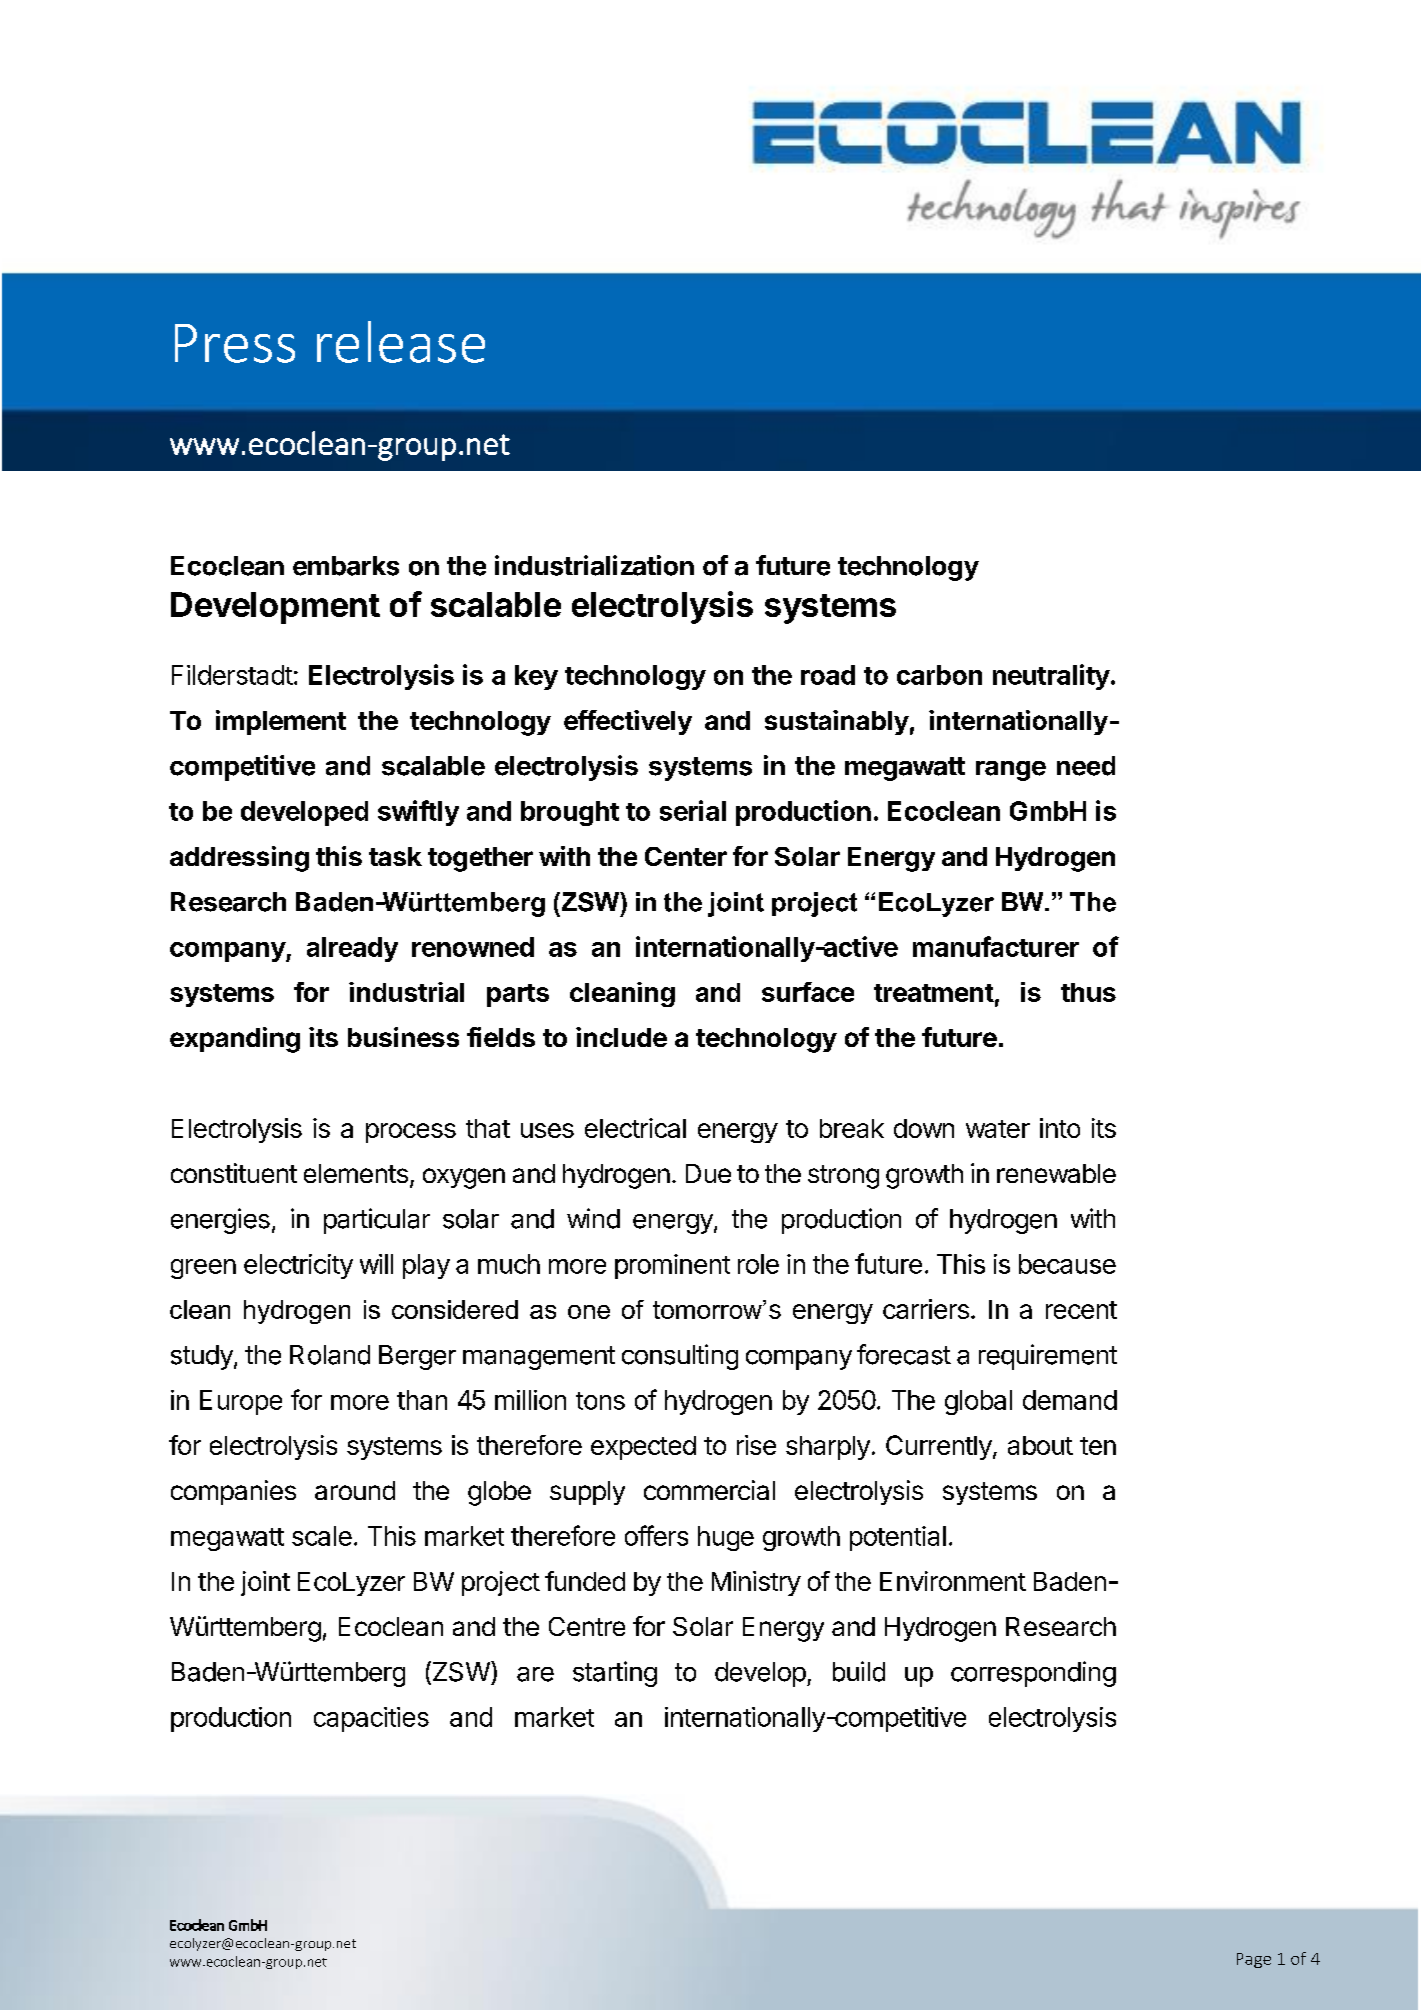 The width and height of the page is (1421, 2010). What do you see at coordinates (1088, 992) in the page?
I see `thus` at bounding box center [1088, 992].
